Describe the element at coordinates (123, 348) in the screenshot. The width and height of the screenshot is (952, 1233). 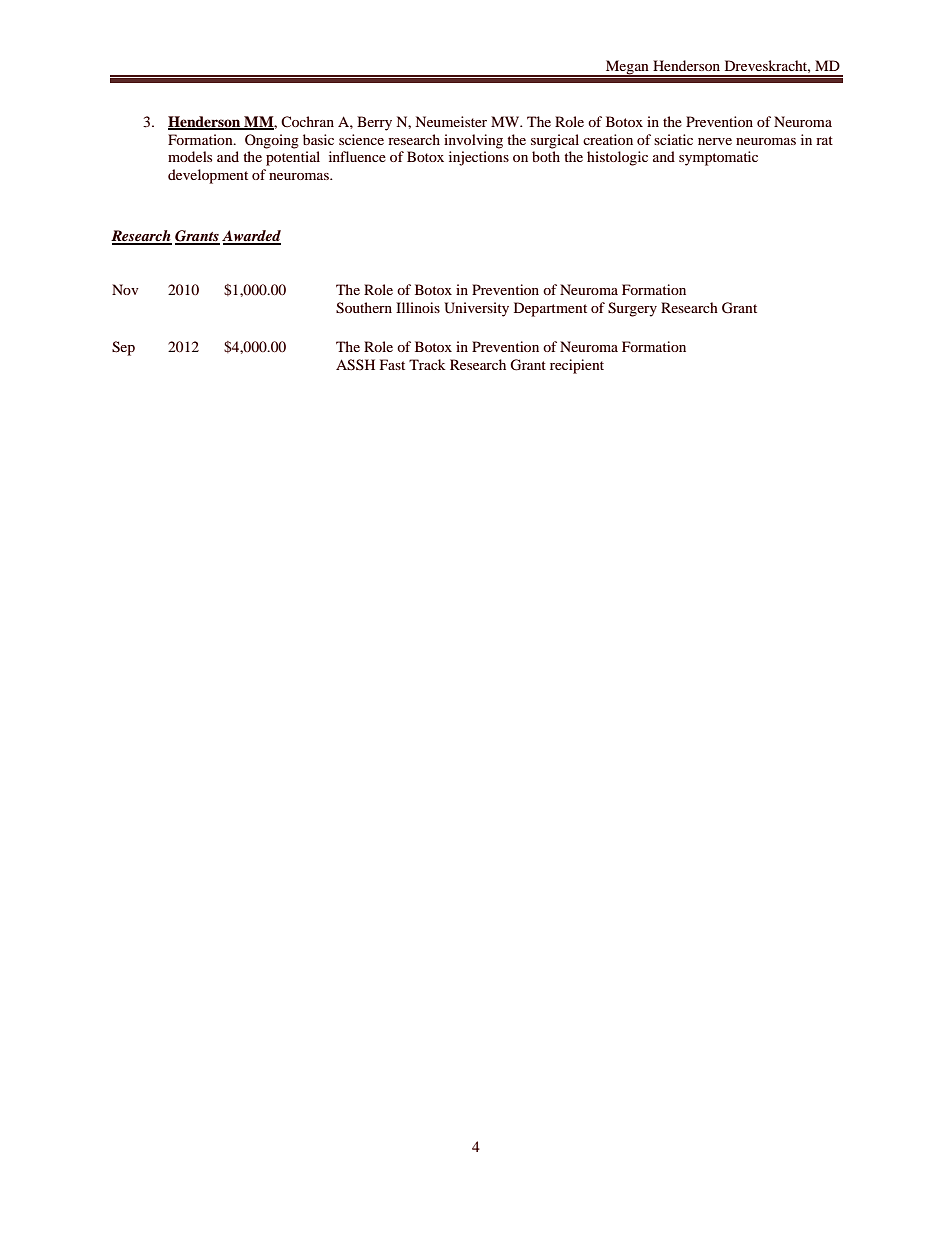
I see `Sep` at that location.
